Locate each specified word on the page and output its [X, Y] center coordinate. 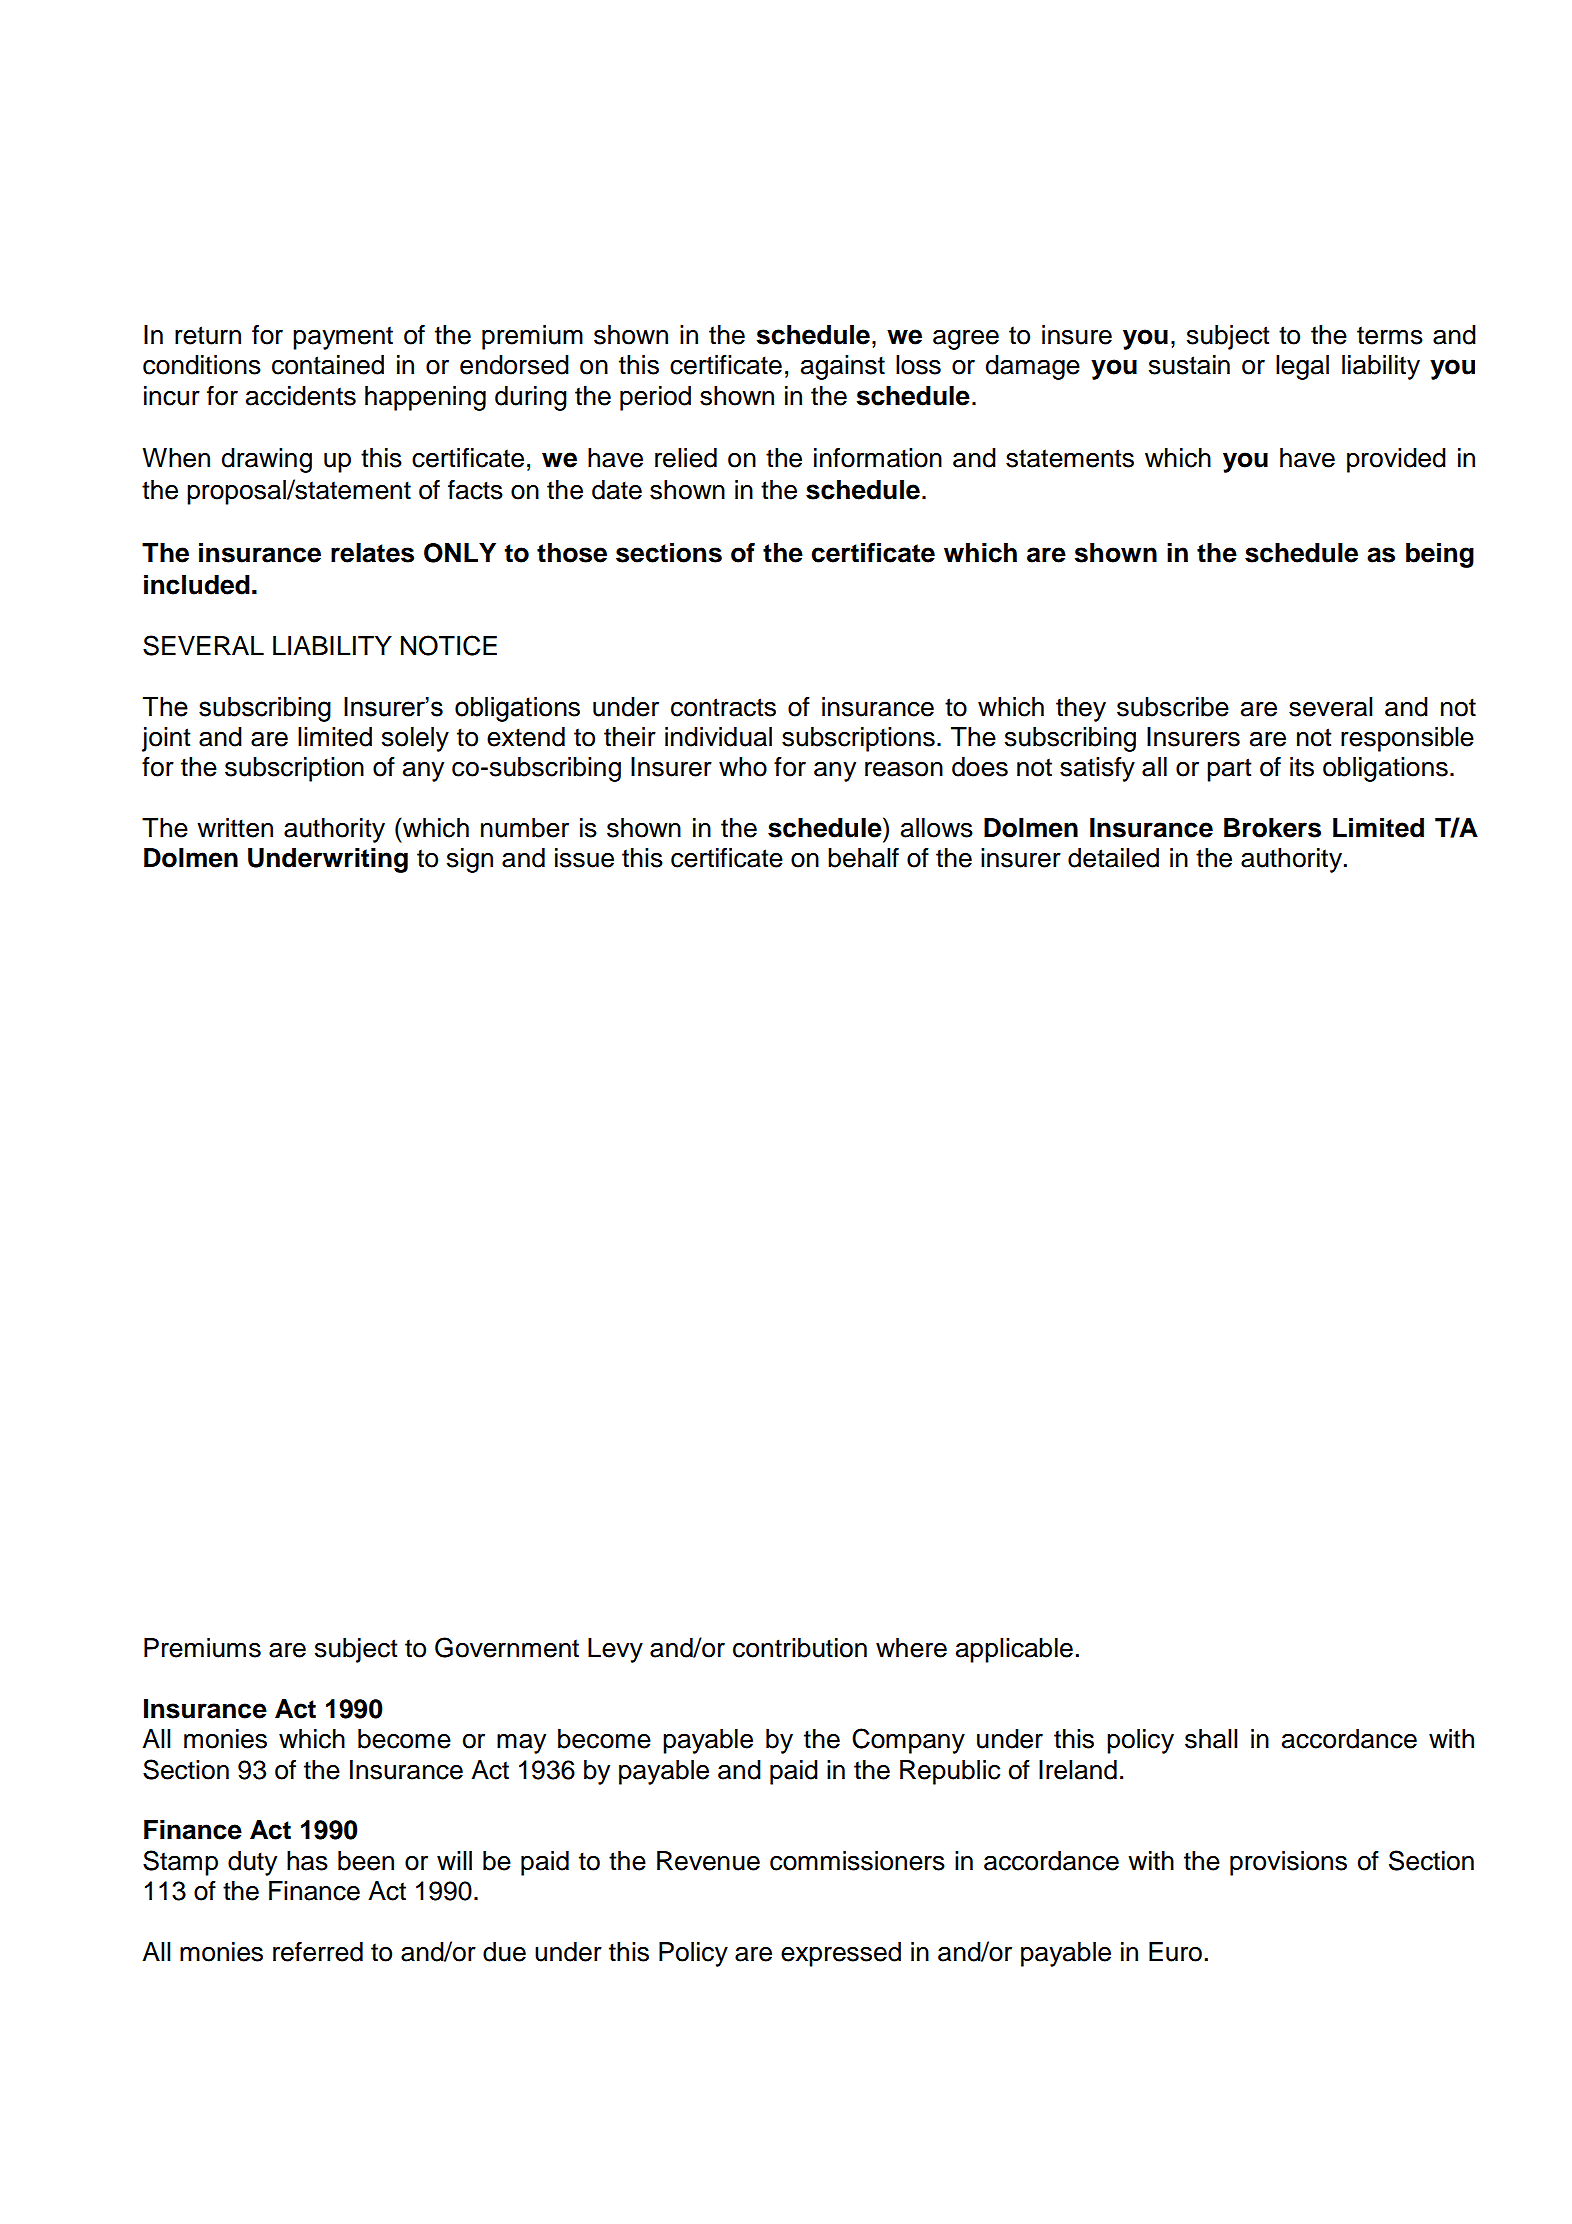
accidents [301, 396]
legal [1302, 367]
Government [507, 1647]
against [843, 367]
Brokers [1272, 828]
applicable [1014, 1650]
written [235, 828]
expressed [841, 1954]
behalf [863, 858]
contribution [800, 1648]
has [307, 1861]
